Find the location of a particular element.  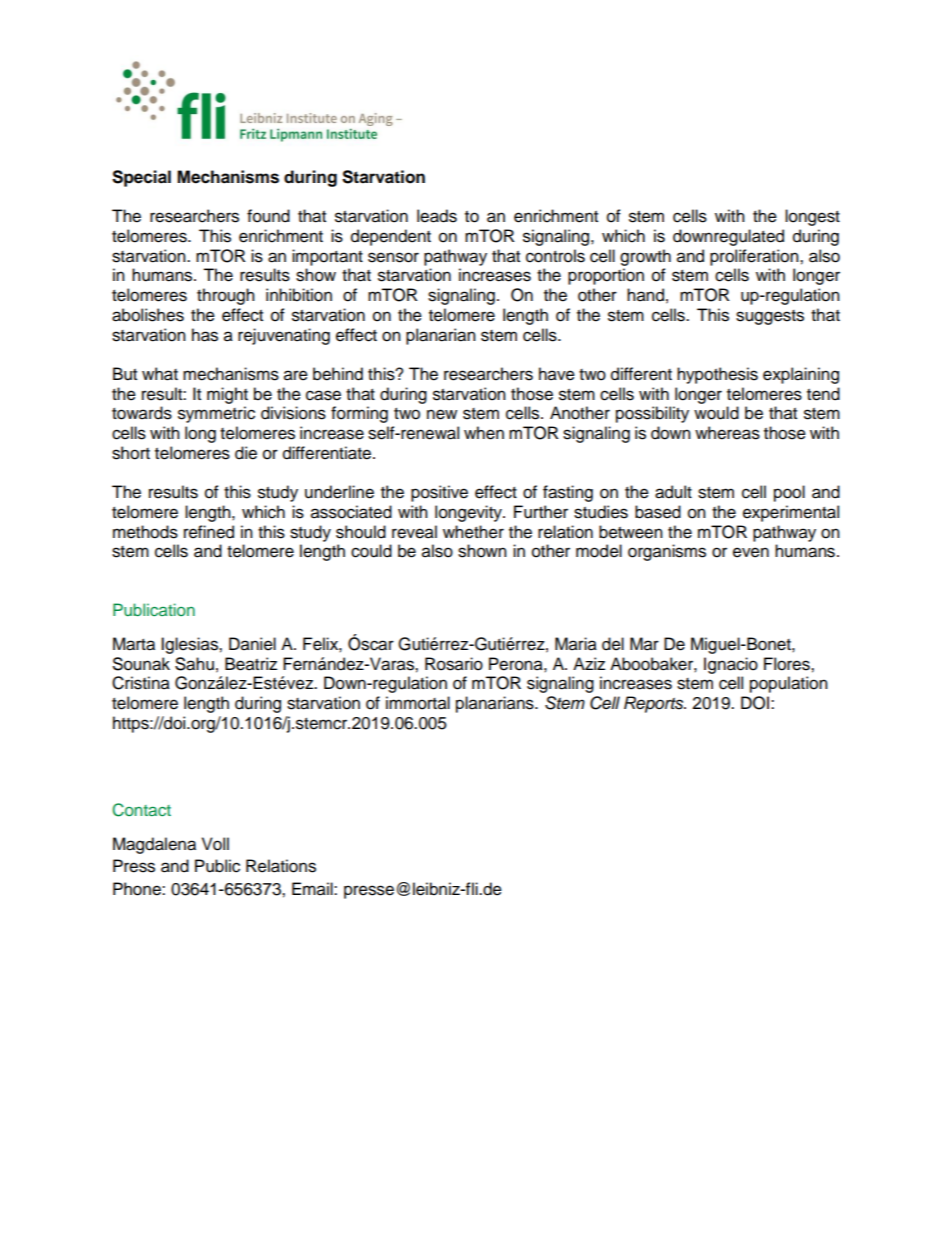

when is located at coordinates (484, 433).
